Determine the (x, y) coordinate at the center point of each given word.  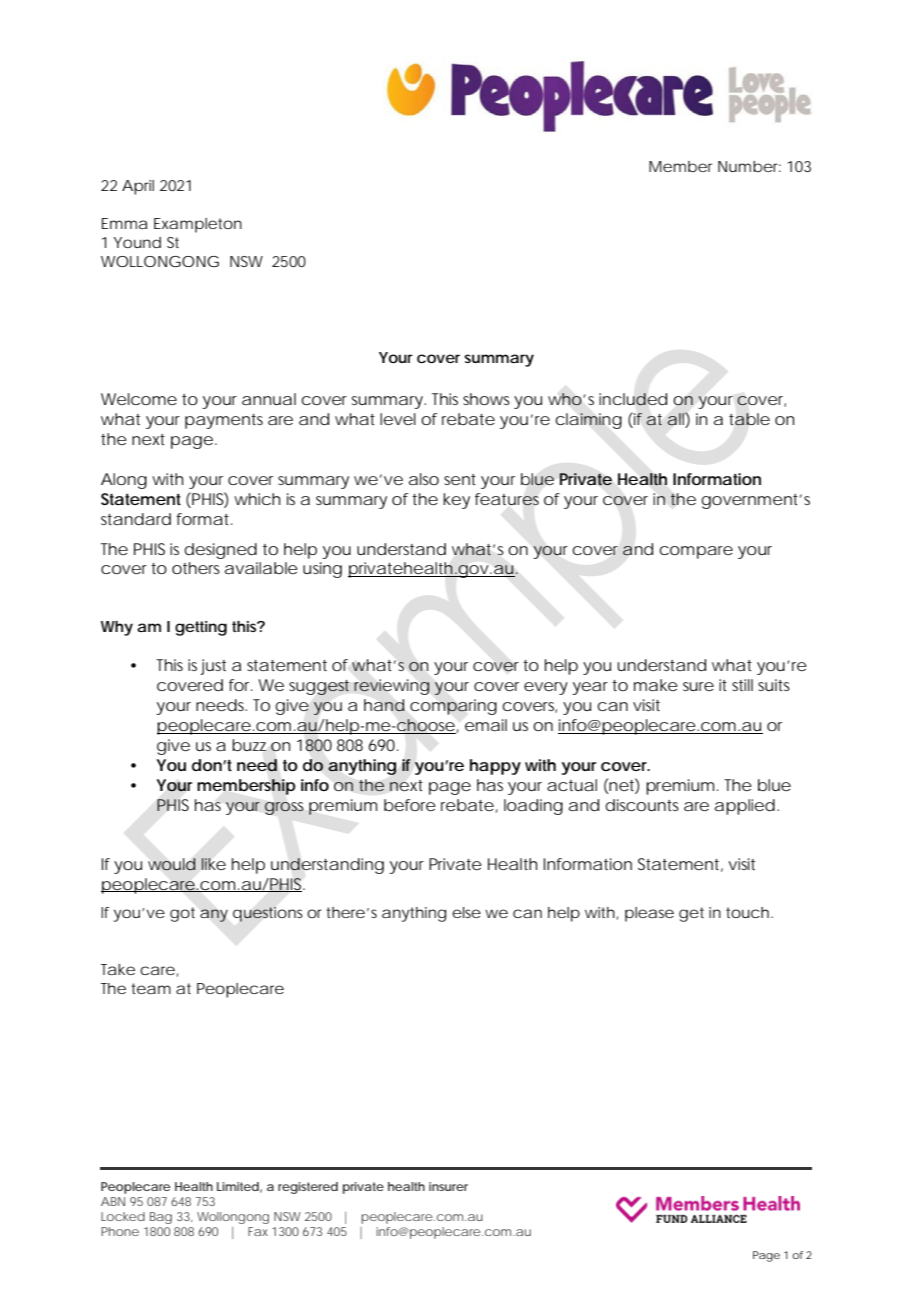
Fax (258, 1231)
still (742, 685)
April (138, 187)
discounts (642, 805)
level (398, 419)
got (182, 914)
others (196, 568)
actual (572, 785)
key (456, 501)
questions (268, 914)
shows (486, 399)
